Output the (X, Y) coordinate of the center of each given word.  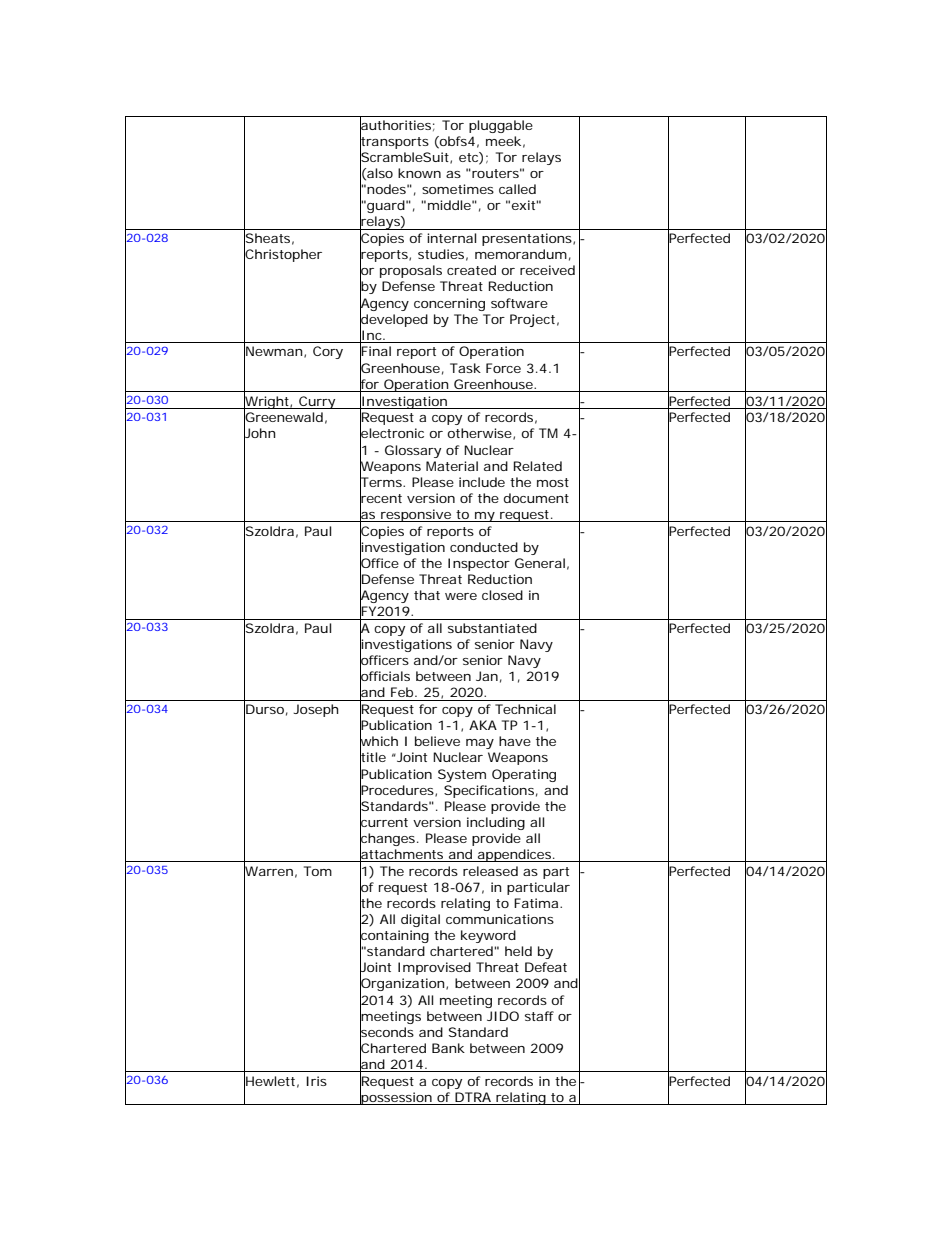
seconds (387, 1032)
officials (385, 676)
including (496, 823)
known (419, 173)
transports (394, 142)
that (427, 595)
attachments (402, 854)
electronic (392, 433)
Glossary (413, 451)
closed (502, 595)
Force (503, 368)
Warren (268, 871)
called (517, 189)
